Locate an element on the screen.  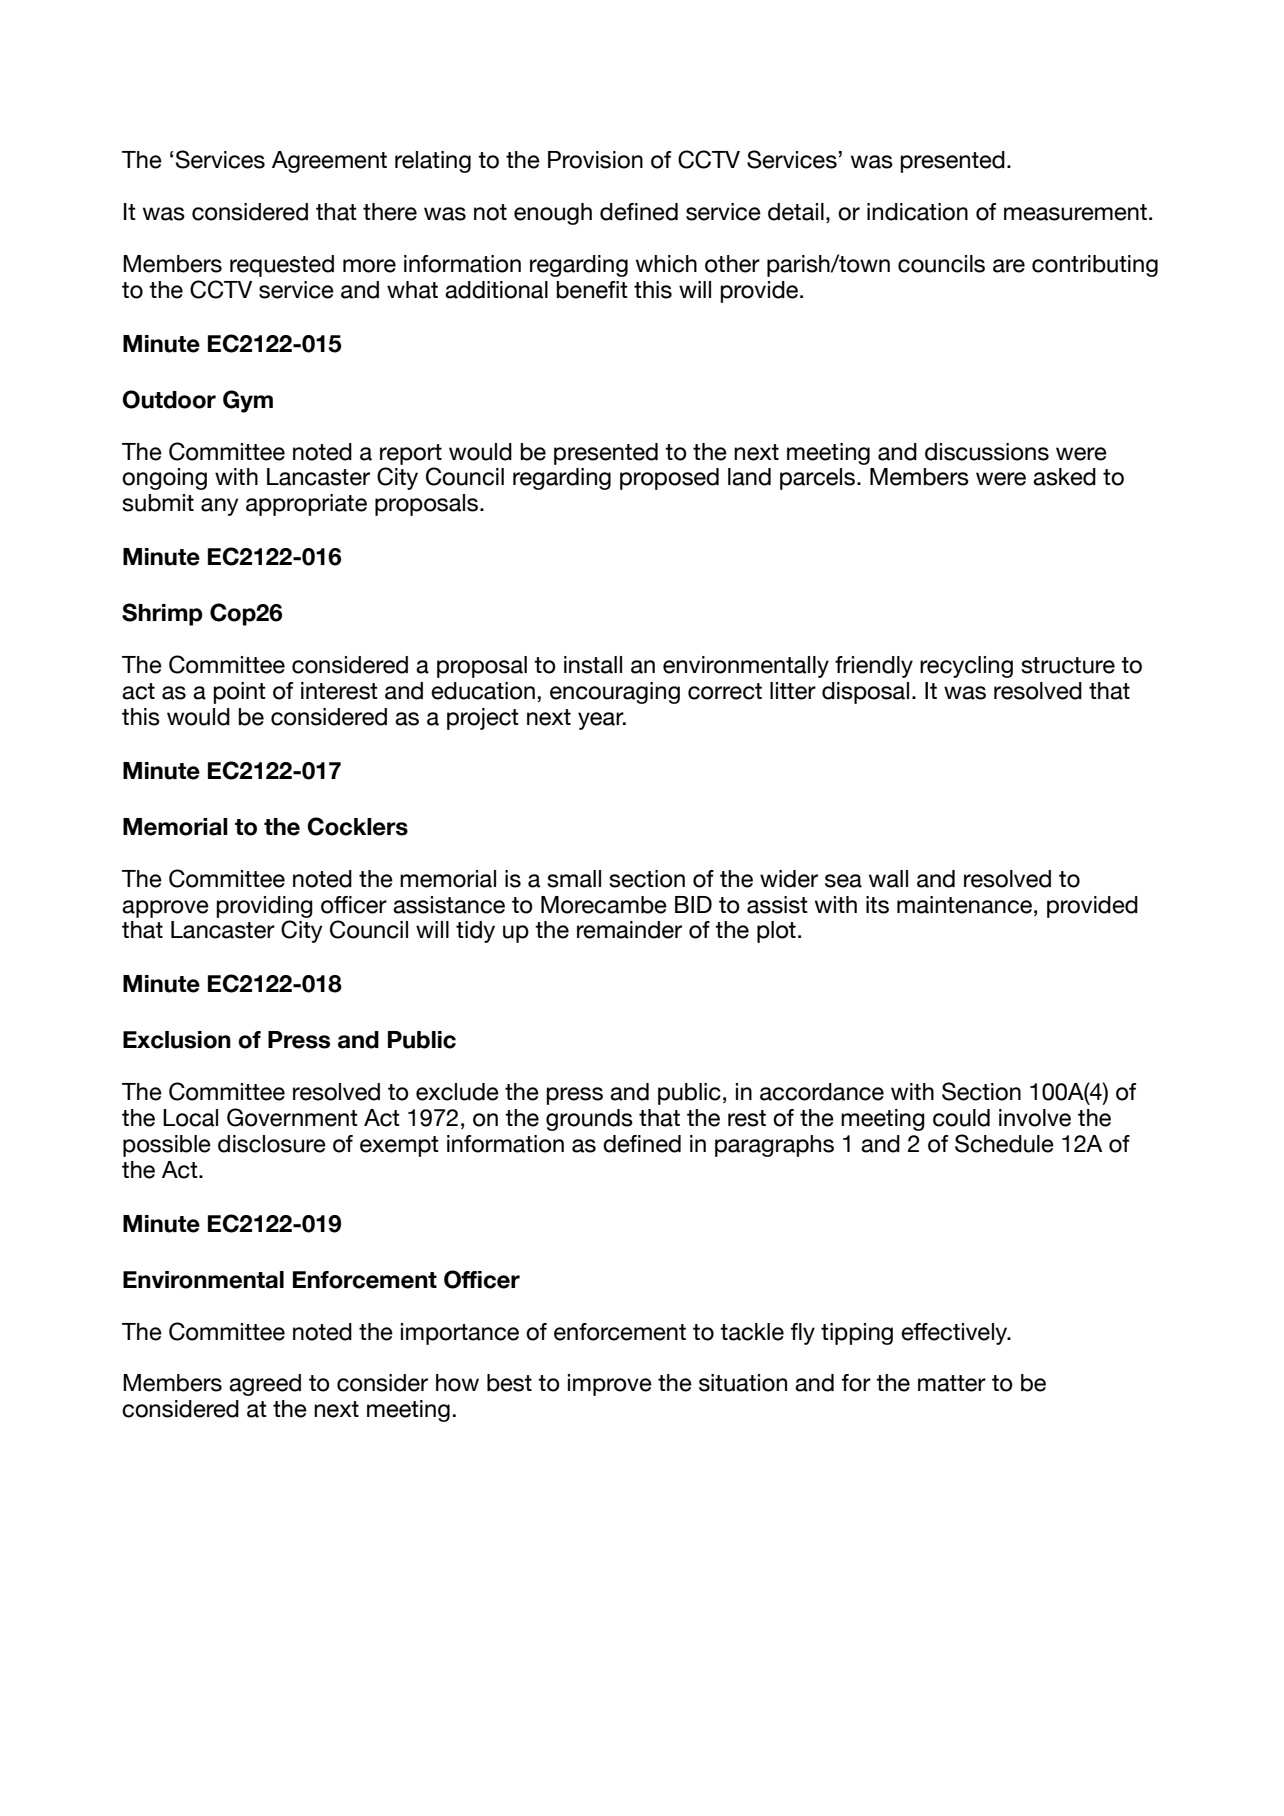
indication is located at coordinates (917, 212).
